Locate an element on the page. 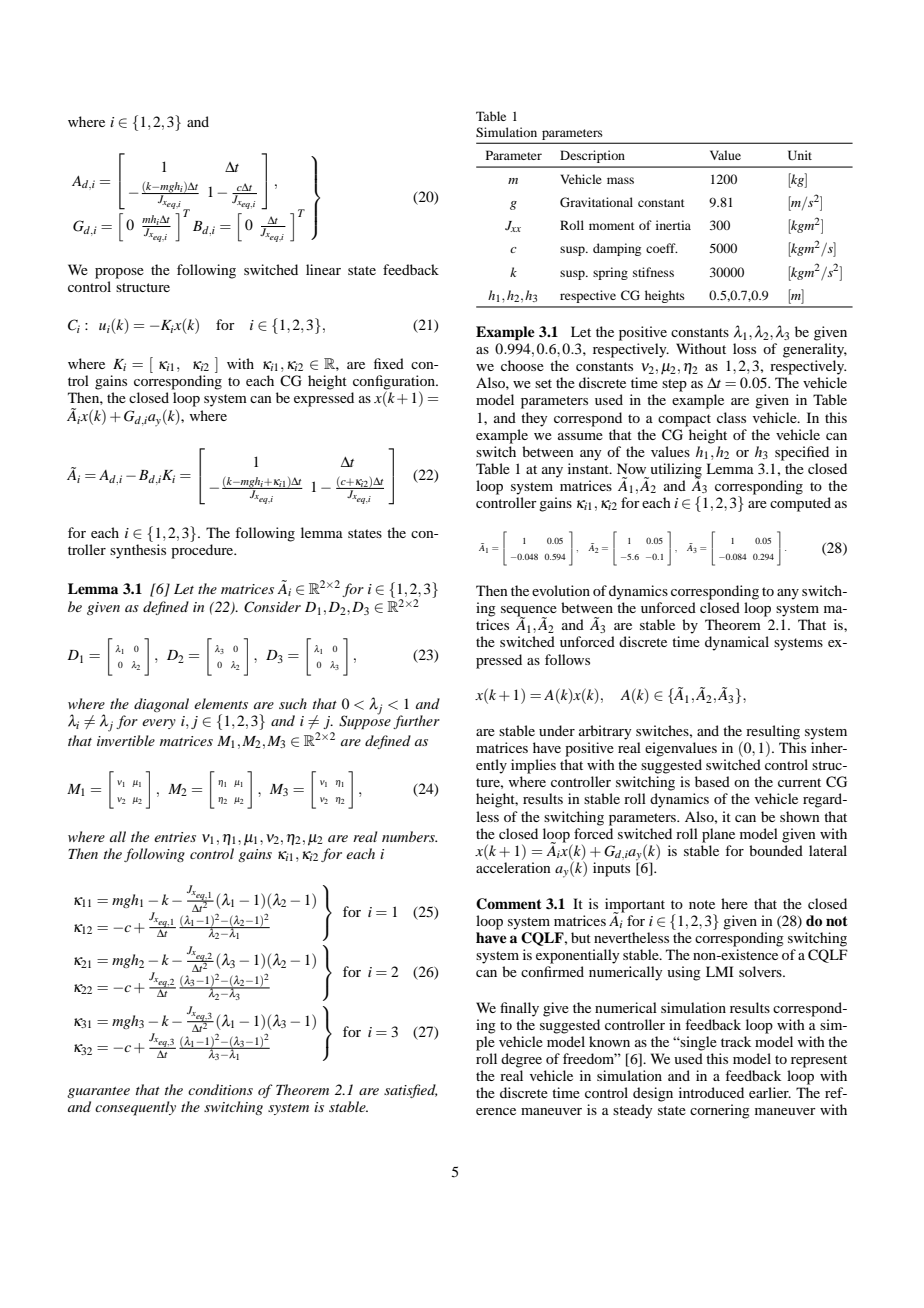 Image resolution: width=924 pixels, height=1308 pixels. Description is located at coordinates (592, 156).
